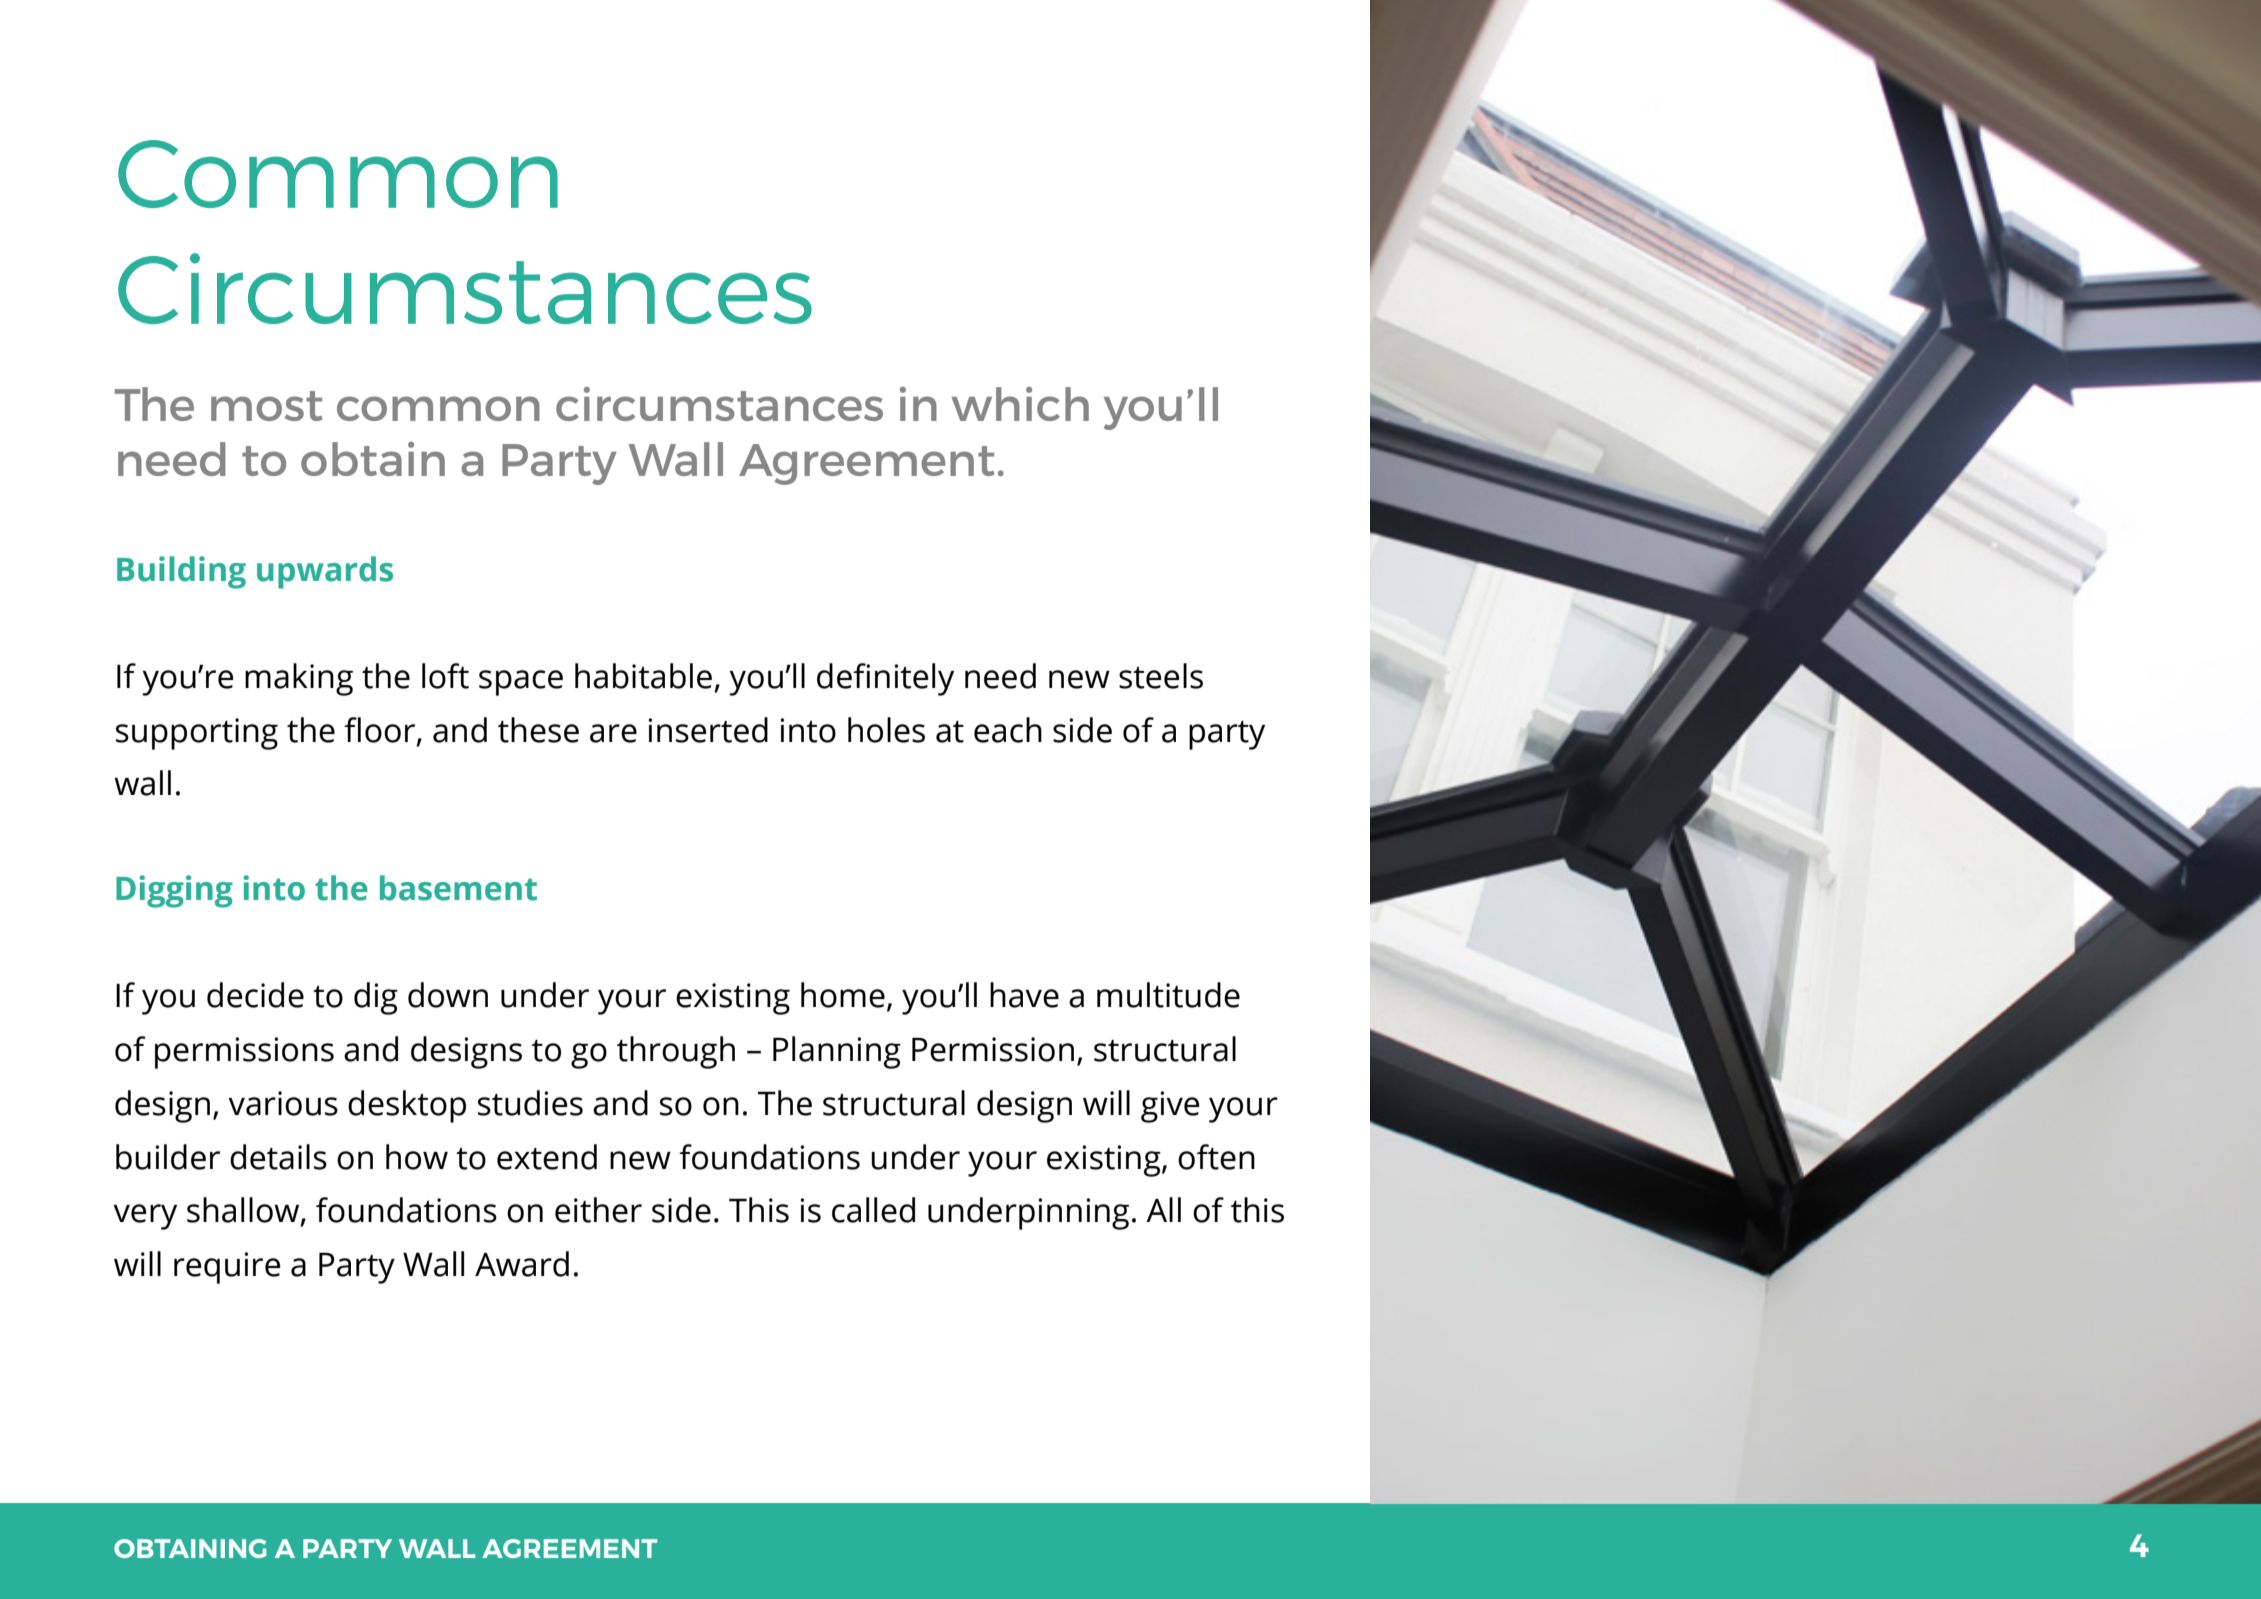 The width and height of the document is (2261, 1599). Describe the element at coordinates (1161, 676) in the document. I see `steels` at that location.
